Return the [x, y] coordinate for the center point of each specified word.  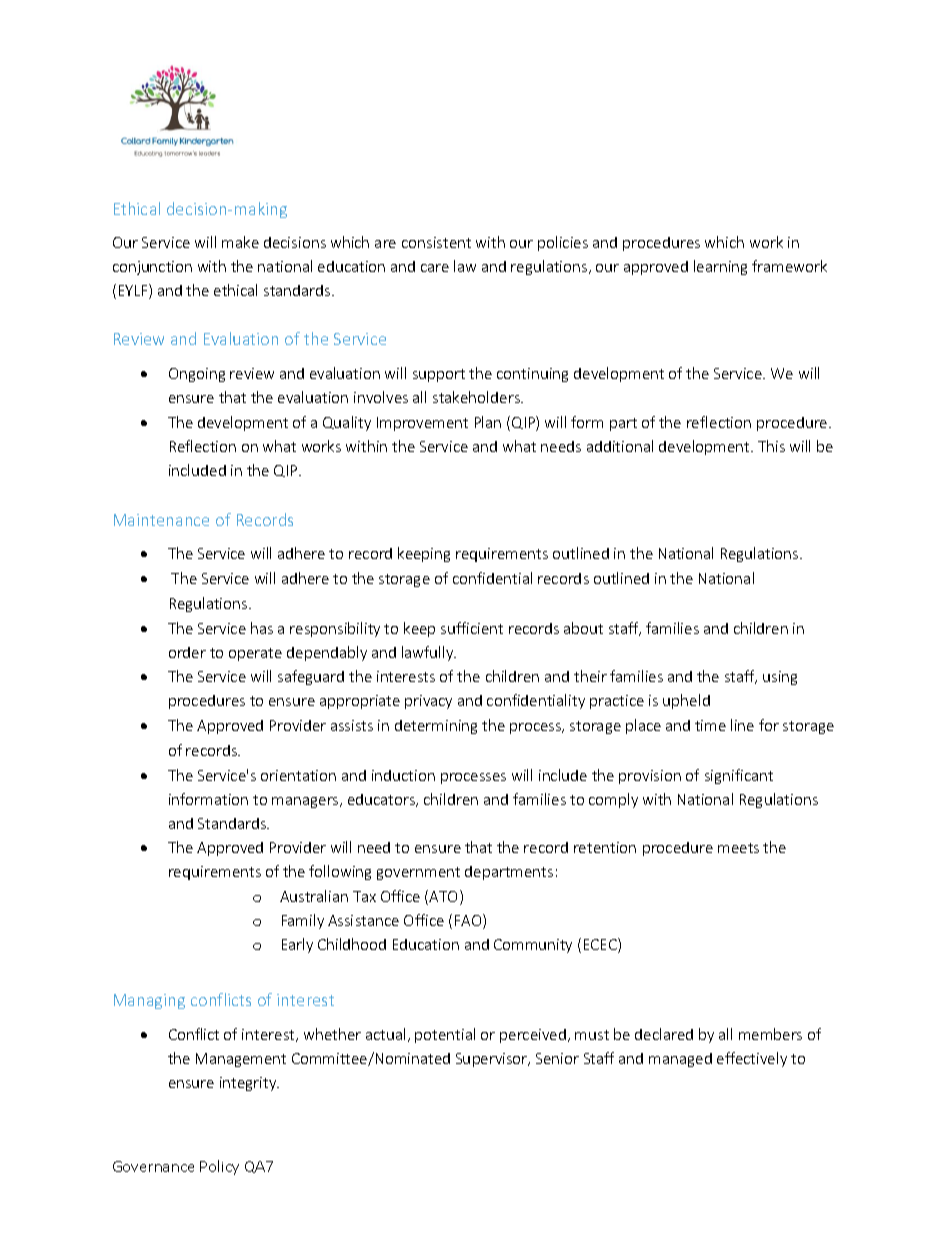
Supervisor [493, 1060]
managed [680, 1060]
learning [720, 267]
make [240, 242]
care [435, 268]
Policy [219, 1167]
